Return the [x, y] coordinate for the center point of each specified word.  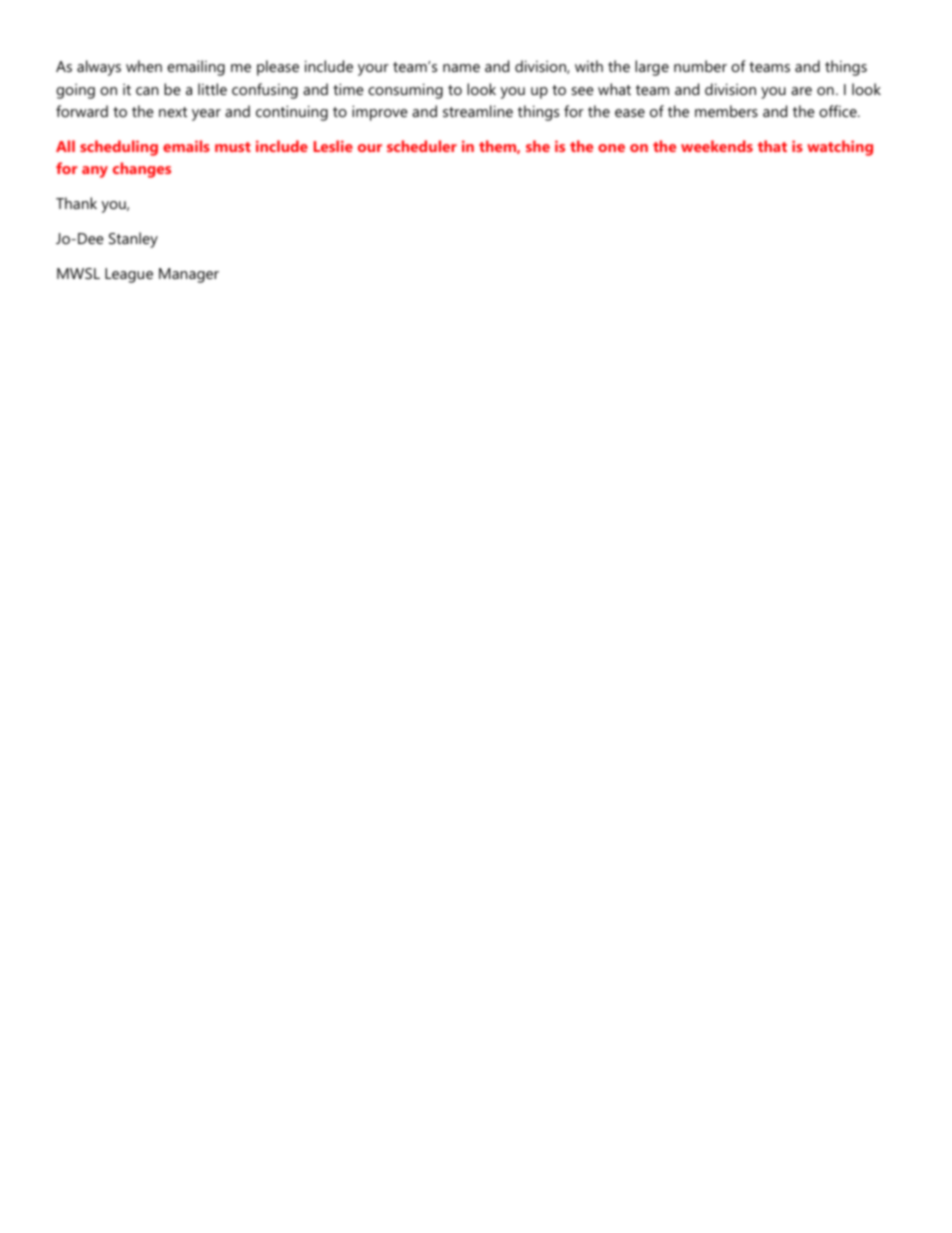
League [129, 275]
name [461, 68]
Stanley [133, 240]
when [144, 66]
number [700, 66]
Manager [189, 275]
